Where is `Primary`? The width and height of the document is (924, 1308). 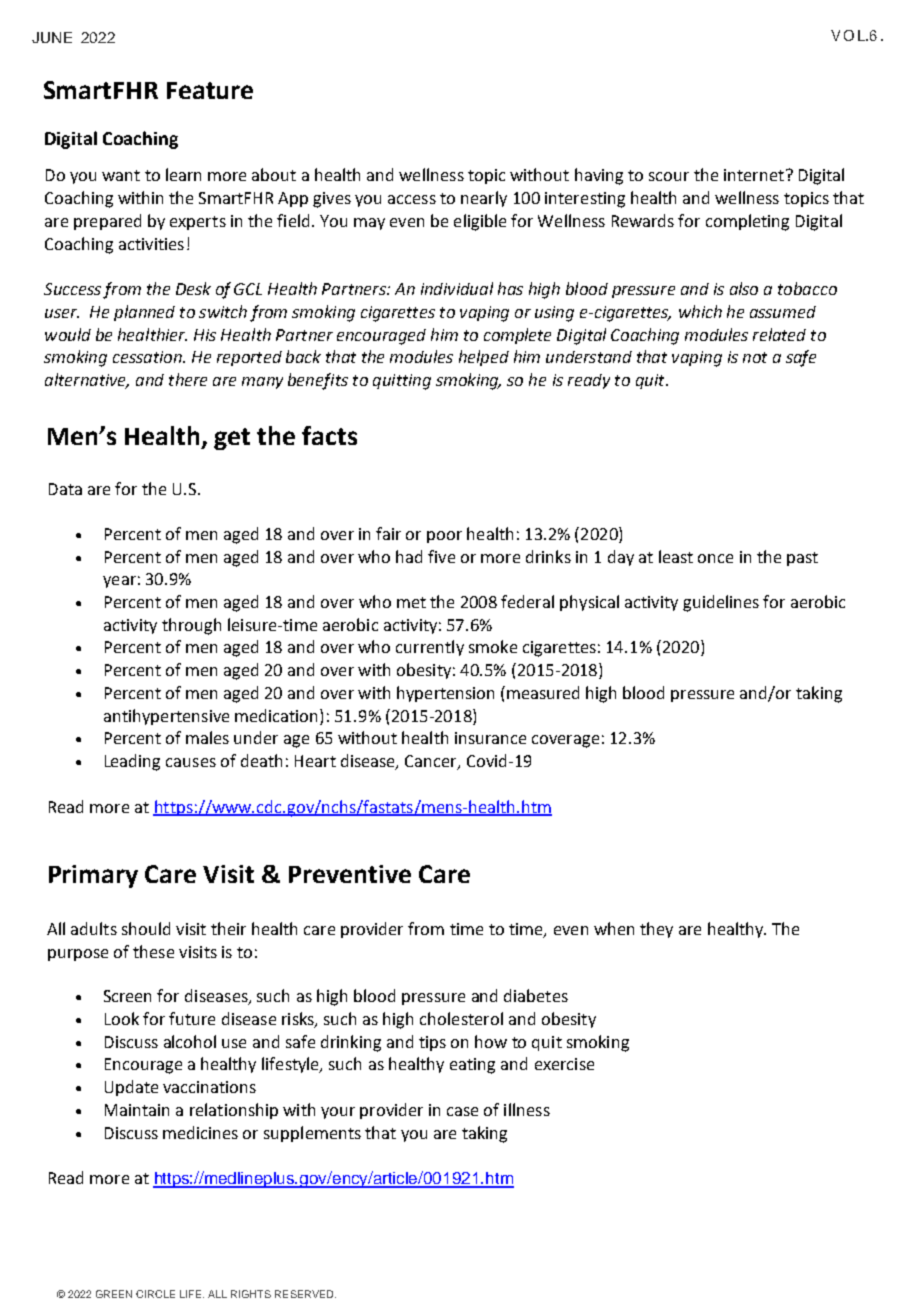 Primary is located at coordinates (93, 876).
